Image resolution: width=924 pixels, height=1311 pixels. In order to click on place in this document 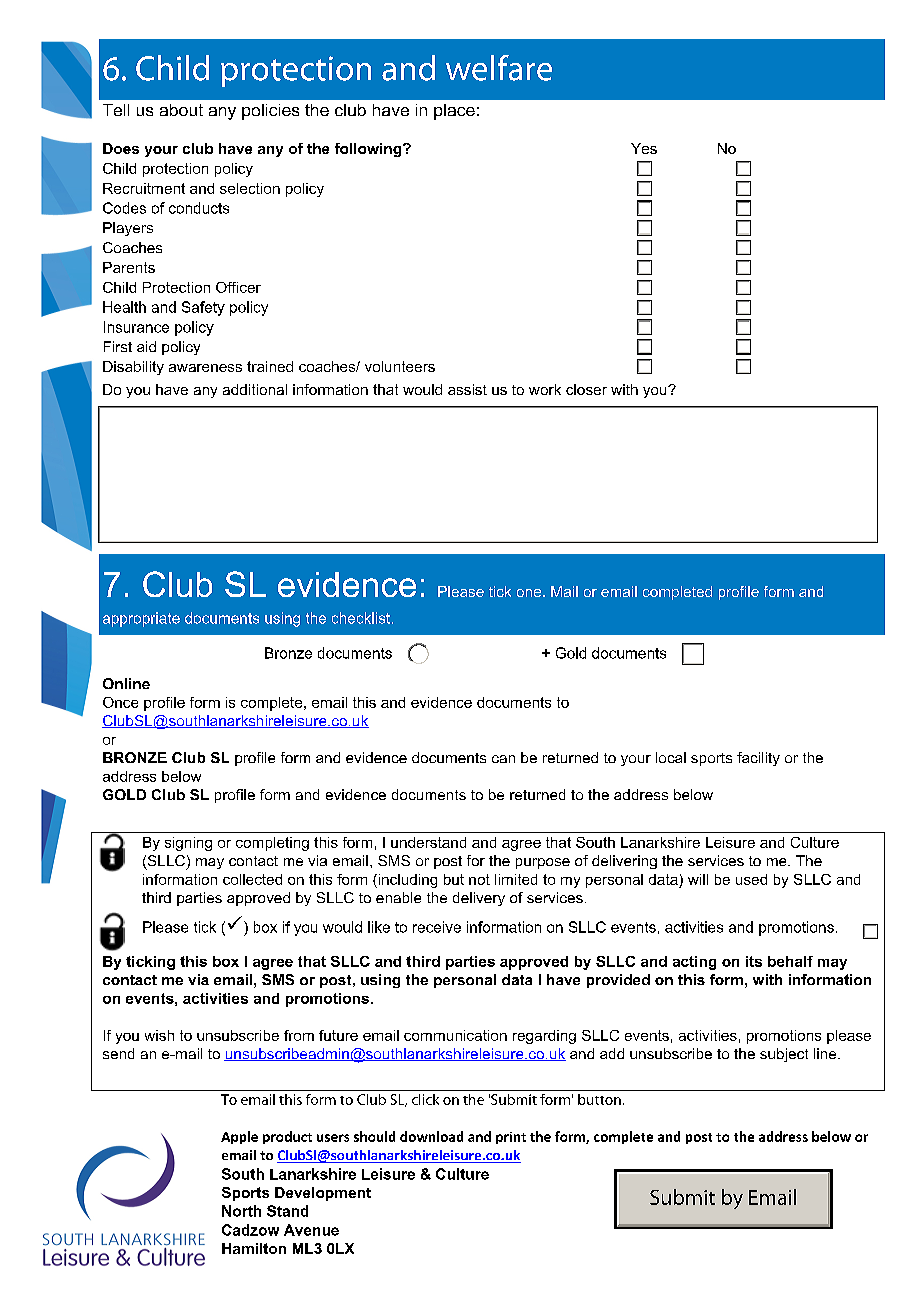, I will do `click(454, 112)`.
